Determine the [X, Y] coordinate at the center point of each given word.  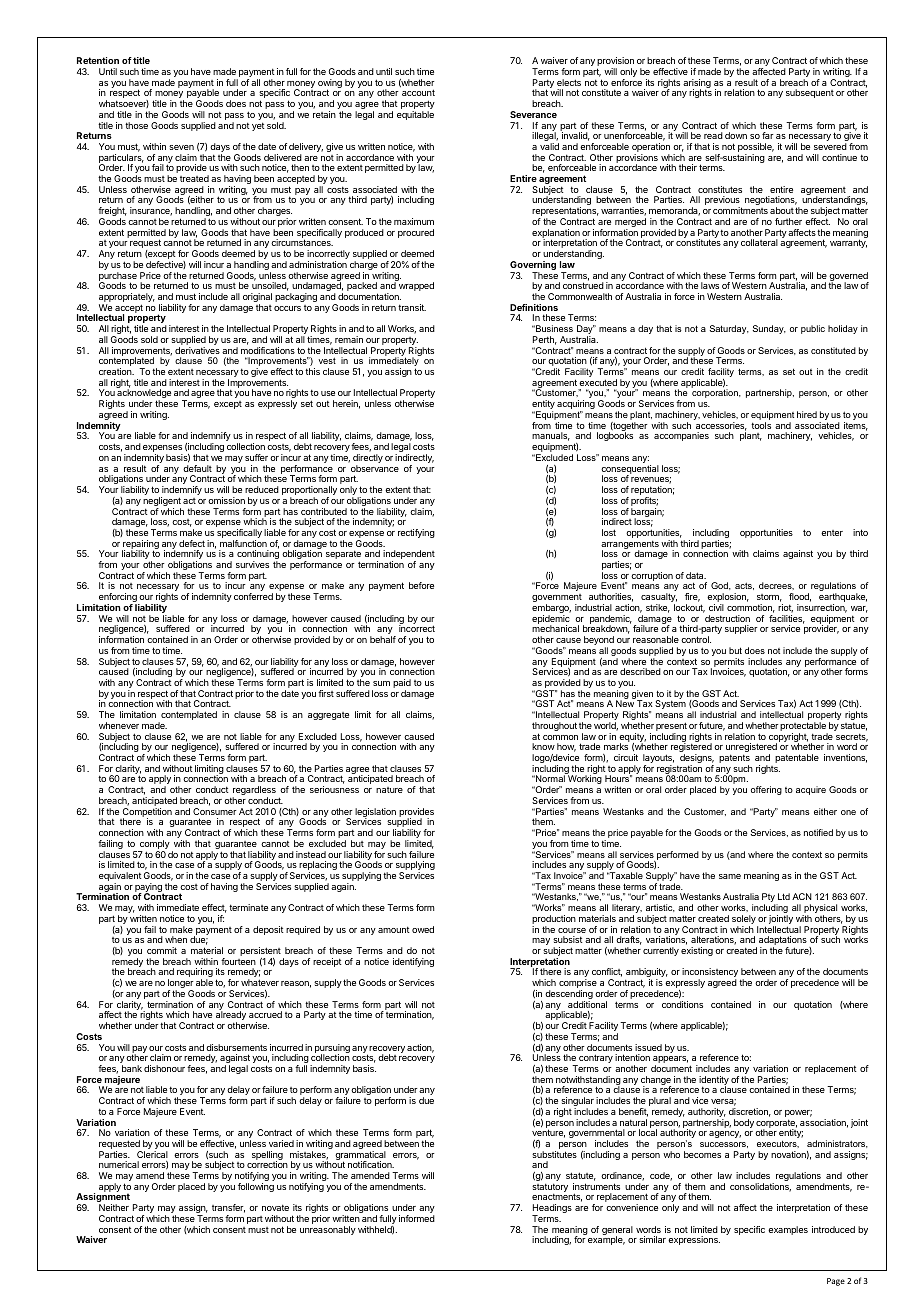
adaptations [781, 942]
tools [761, 425]
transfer [228, 1208]
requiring [195, 974]
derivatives [197, 350]
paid [402, 685]
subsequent [810, 93]
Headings [552, 1210]
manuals [551, 436]
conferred [253, 596]
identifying [413, 962]
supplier [741, 629]
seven [181, 147]
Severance [533, 114]
